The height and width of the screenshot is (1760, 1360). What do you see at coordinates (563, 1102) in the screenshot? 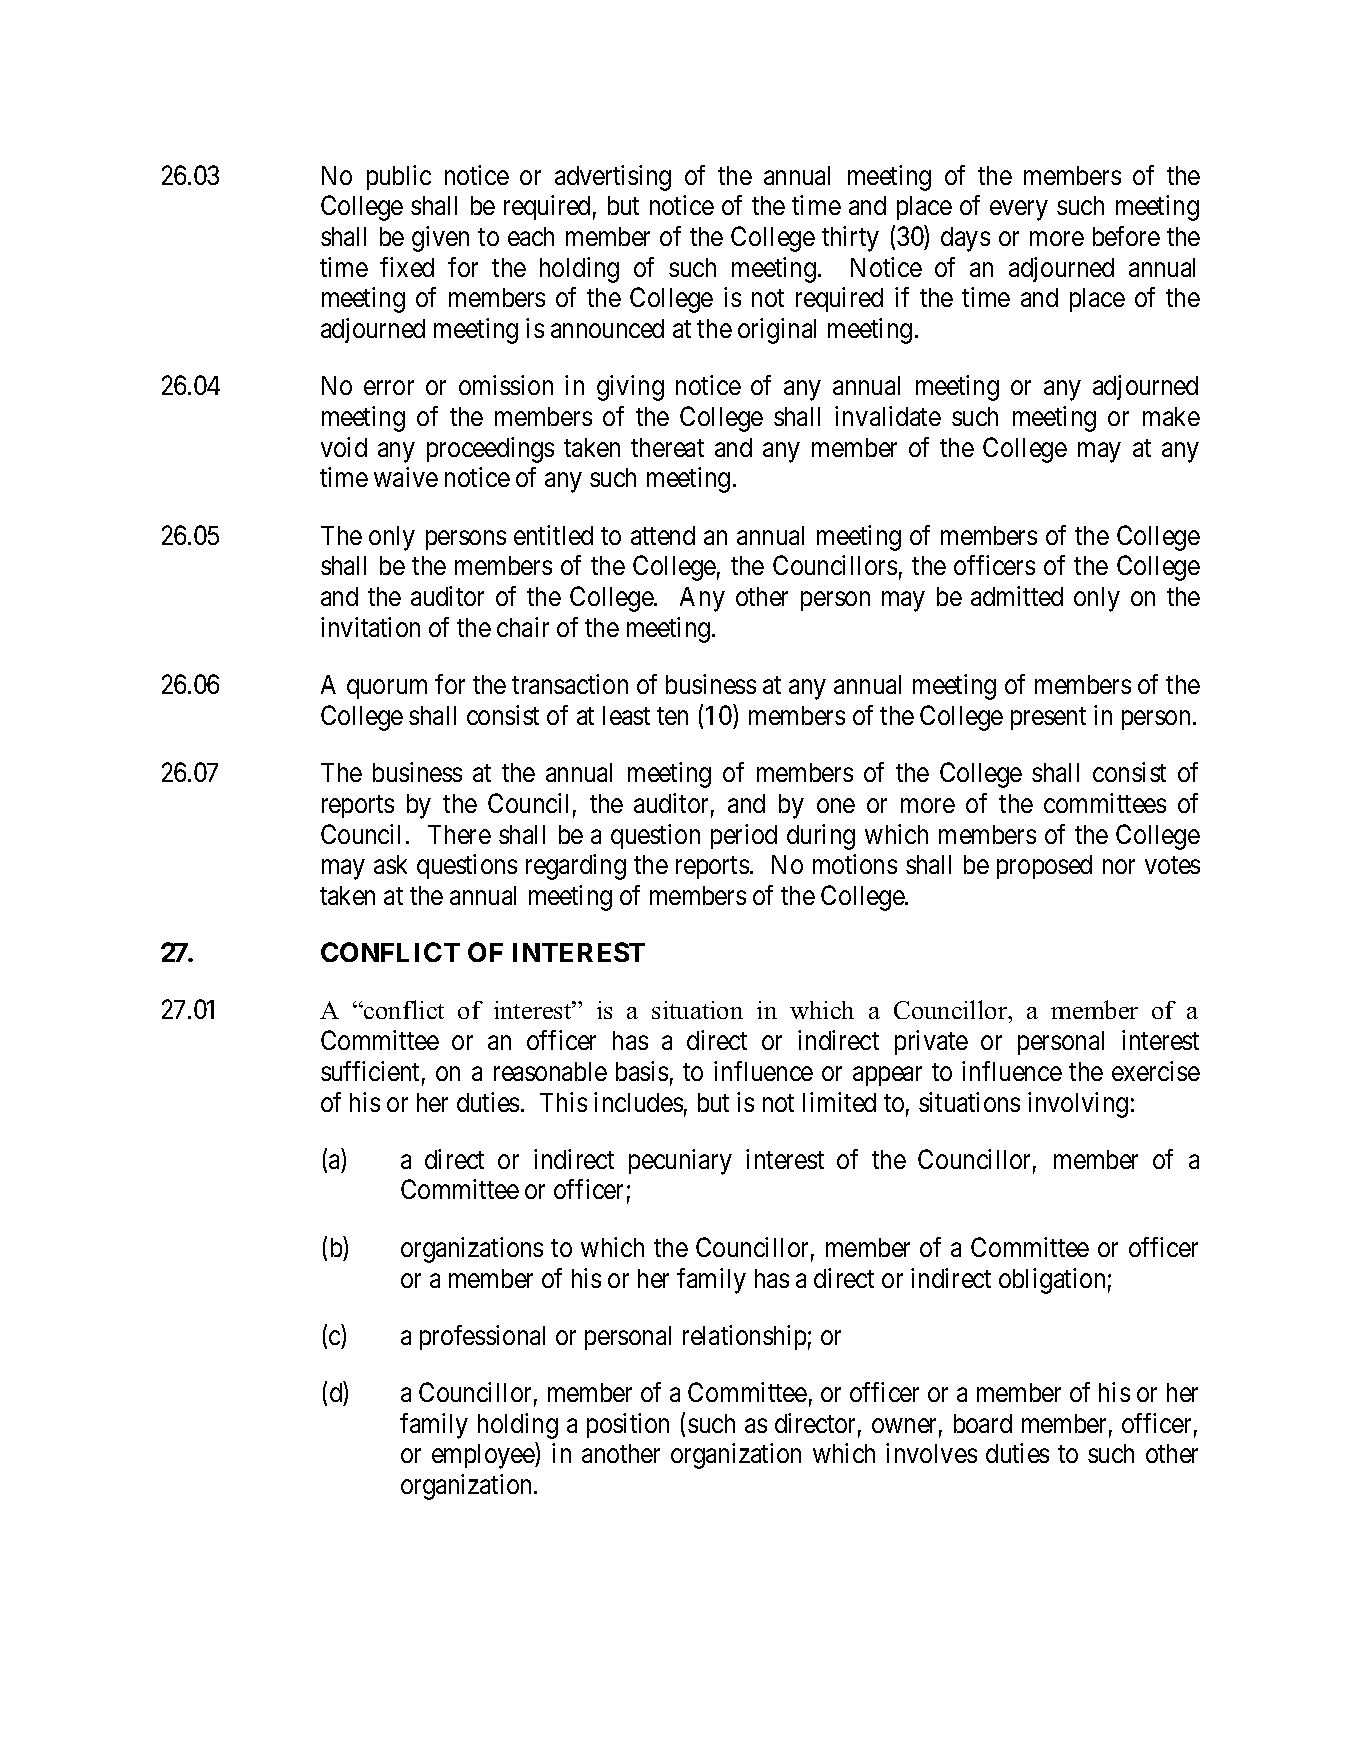
I see `This` at bounding box center [563, 1102].
